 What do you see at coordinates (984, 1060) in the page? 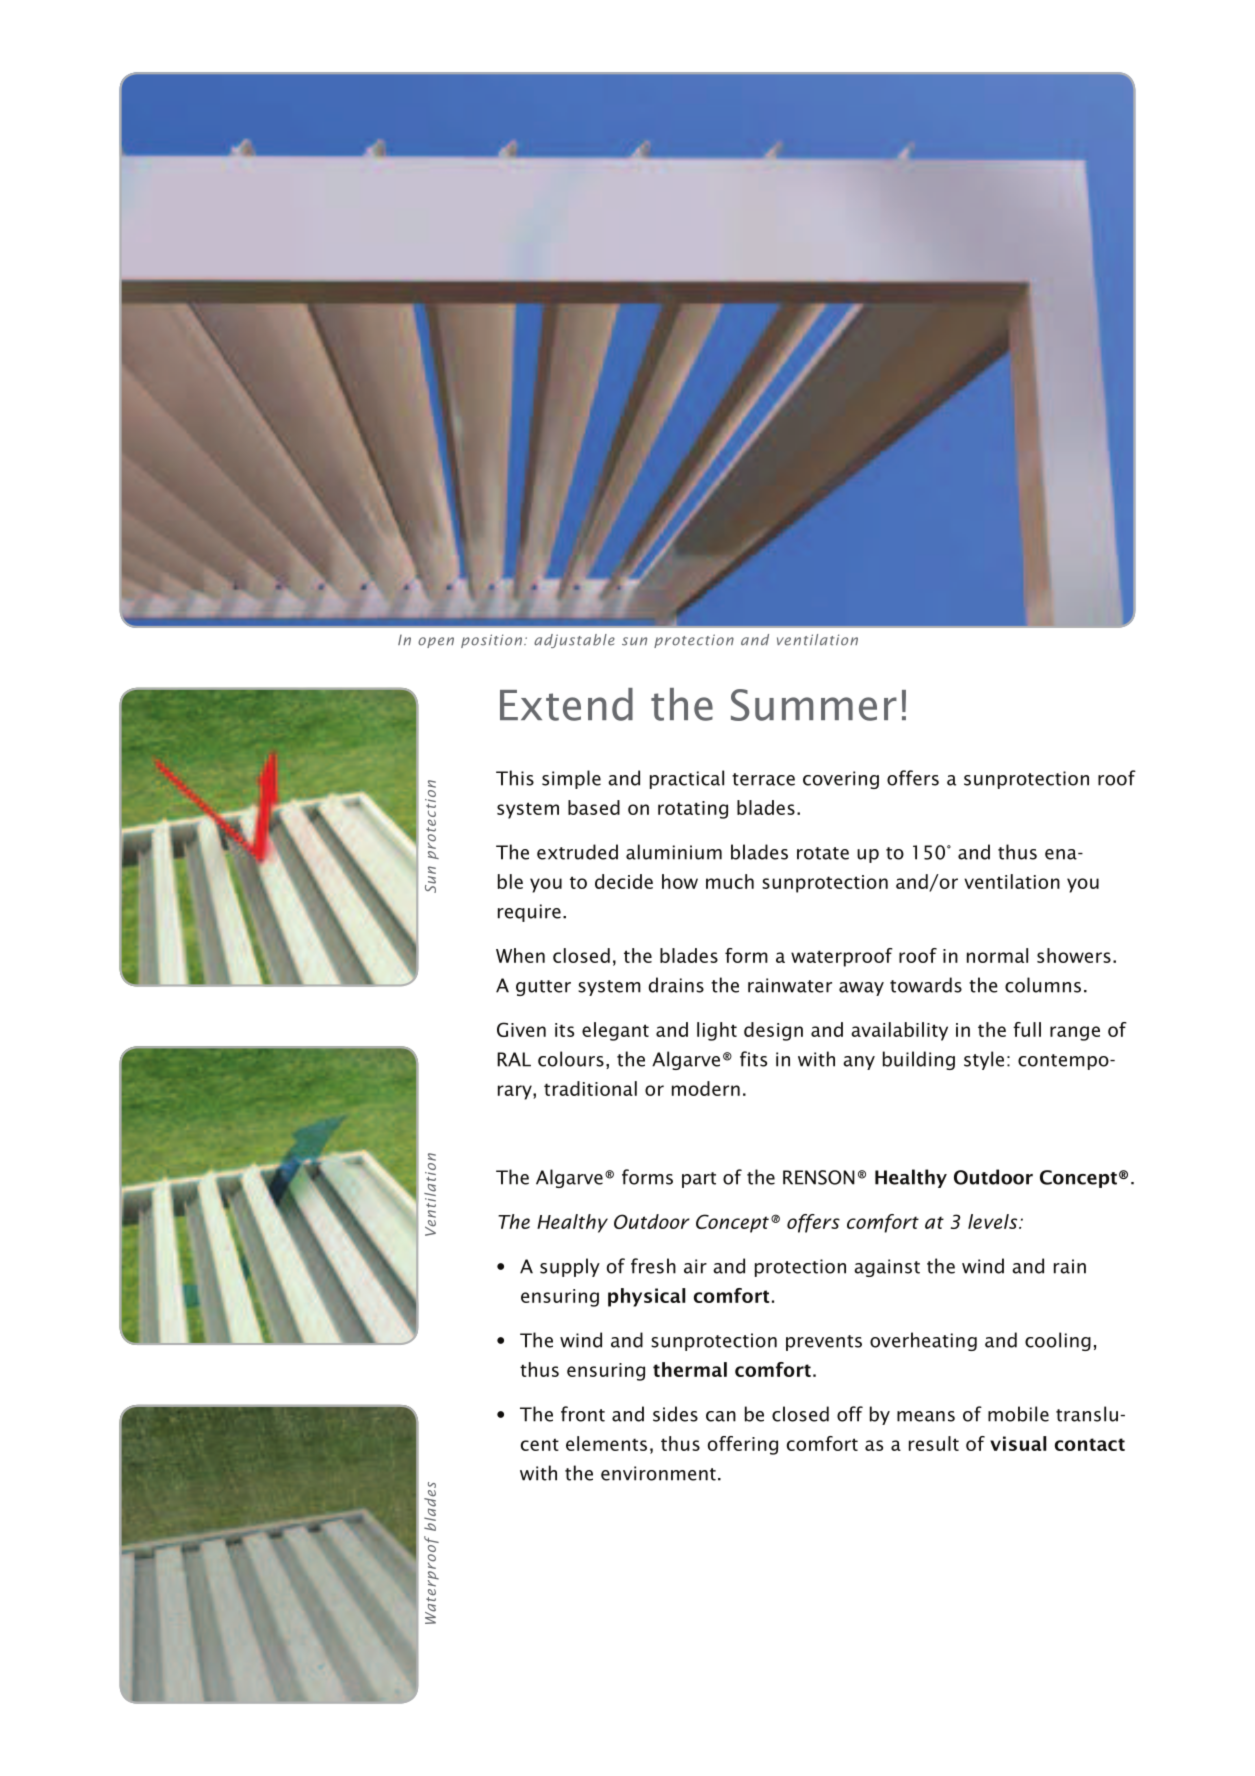
I see `style` at bounding box center [984, 1060].
